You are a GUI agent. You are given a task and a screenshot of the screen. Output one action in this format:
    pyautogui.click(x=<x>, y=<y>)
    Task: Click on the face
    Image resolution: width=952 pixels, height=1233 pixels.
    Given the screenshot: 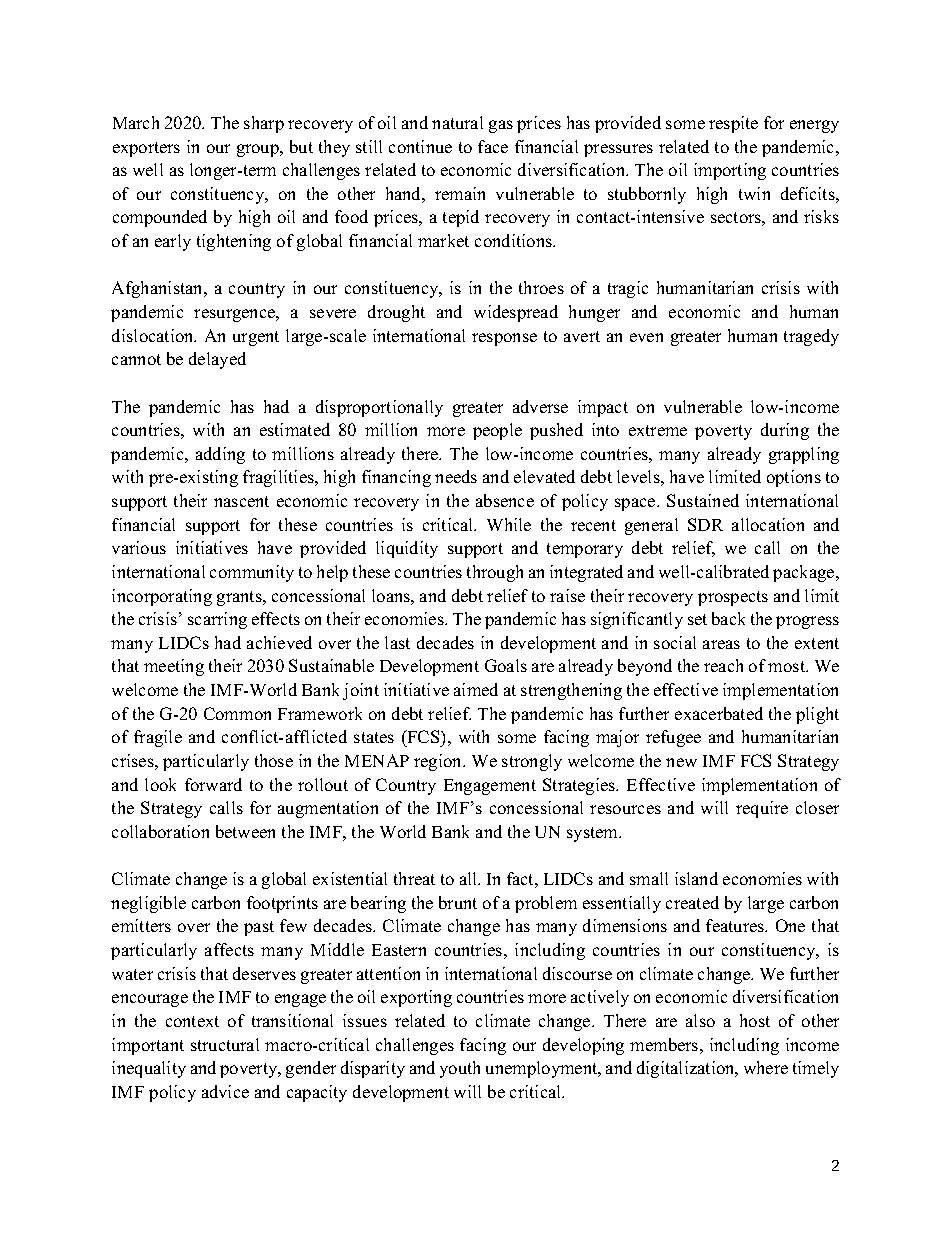 What is the action you would take?
    pyautogui.click(x=493, y=146)
